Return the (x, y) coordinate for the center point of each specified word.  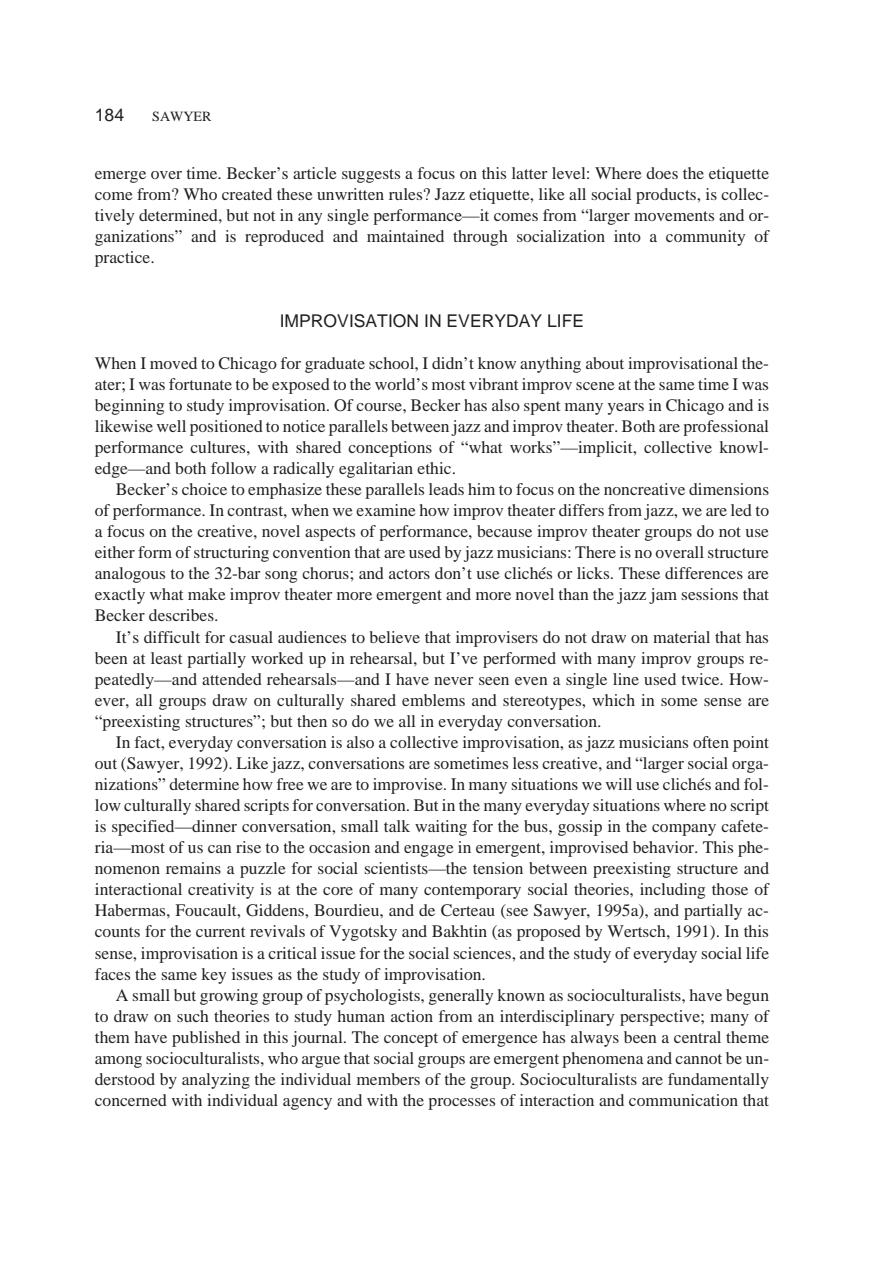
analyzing (216, 1081)
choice (204, 489)
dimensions (729, 489)
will (619, 784)
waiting (441, 828)
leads (446, 489)
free (290, 784)
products (667, 196)
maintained (405, 236)
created (247, 194)
